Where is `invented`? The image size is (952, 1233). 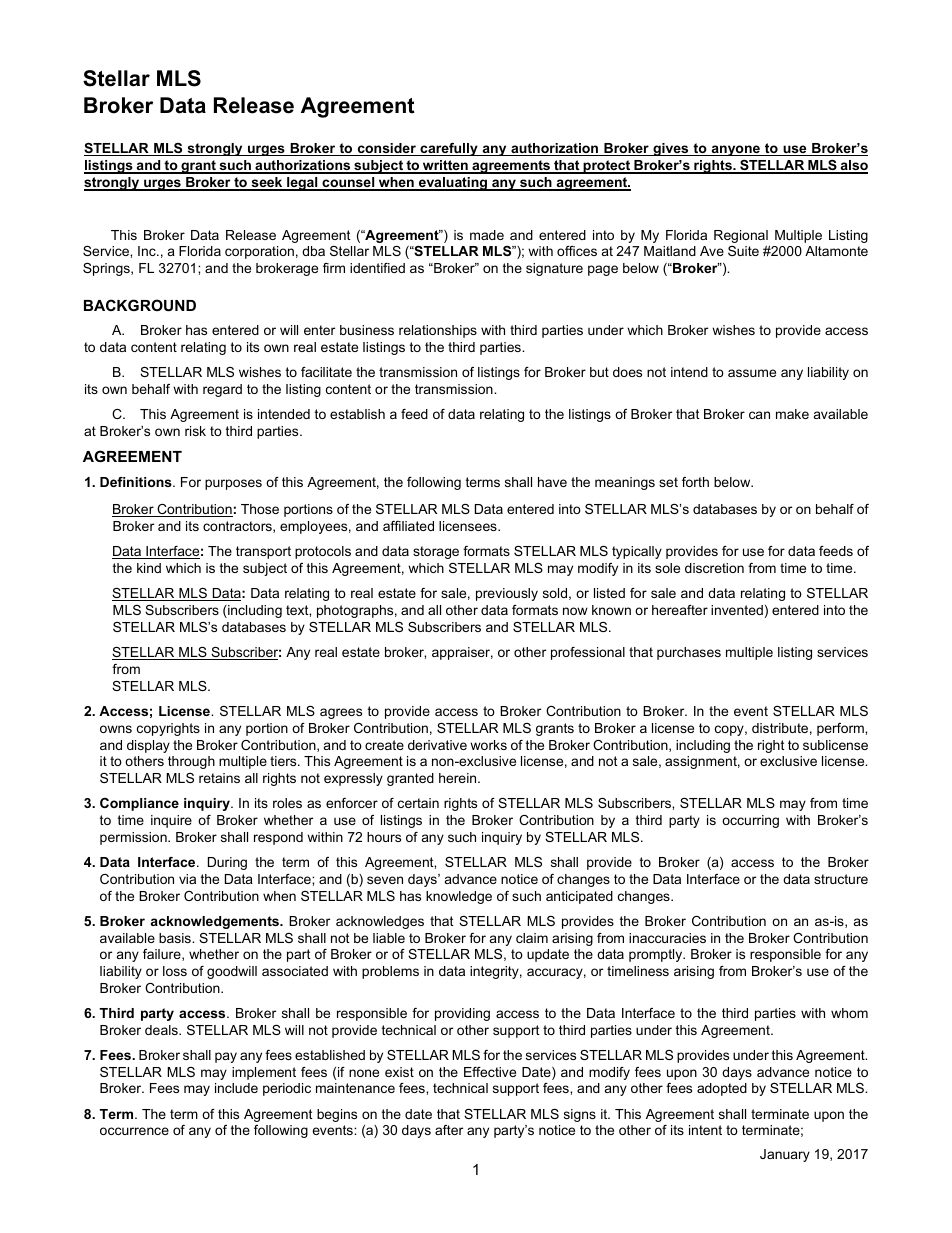 invented is located at coordinates (737, 610).
